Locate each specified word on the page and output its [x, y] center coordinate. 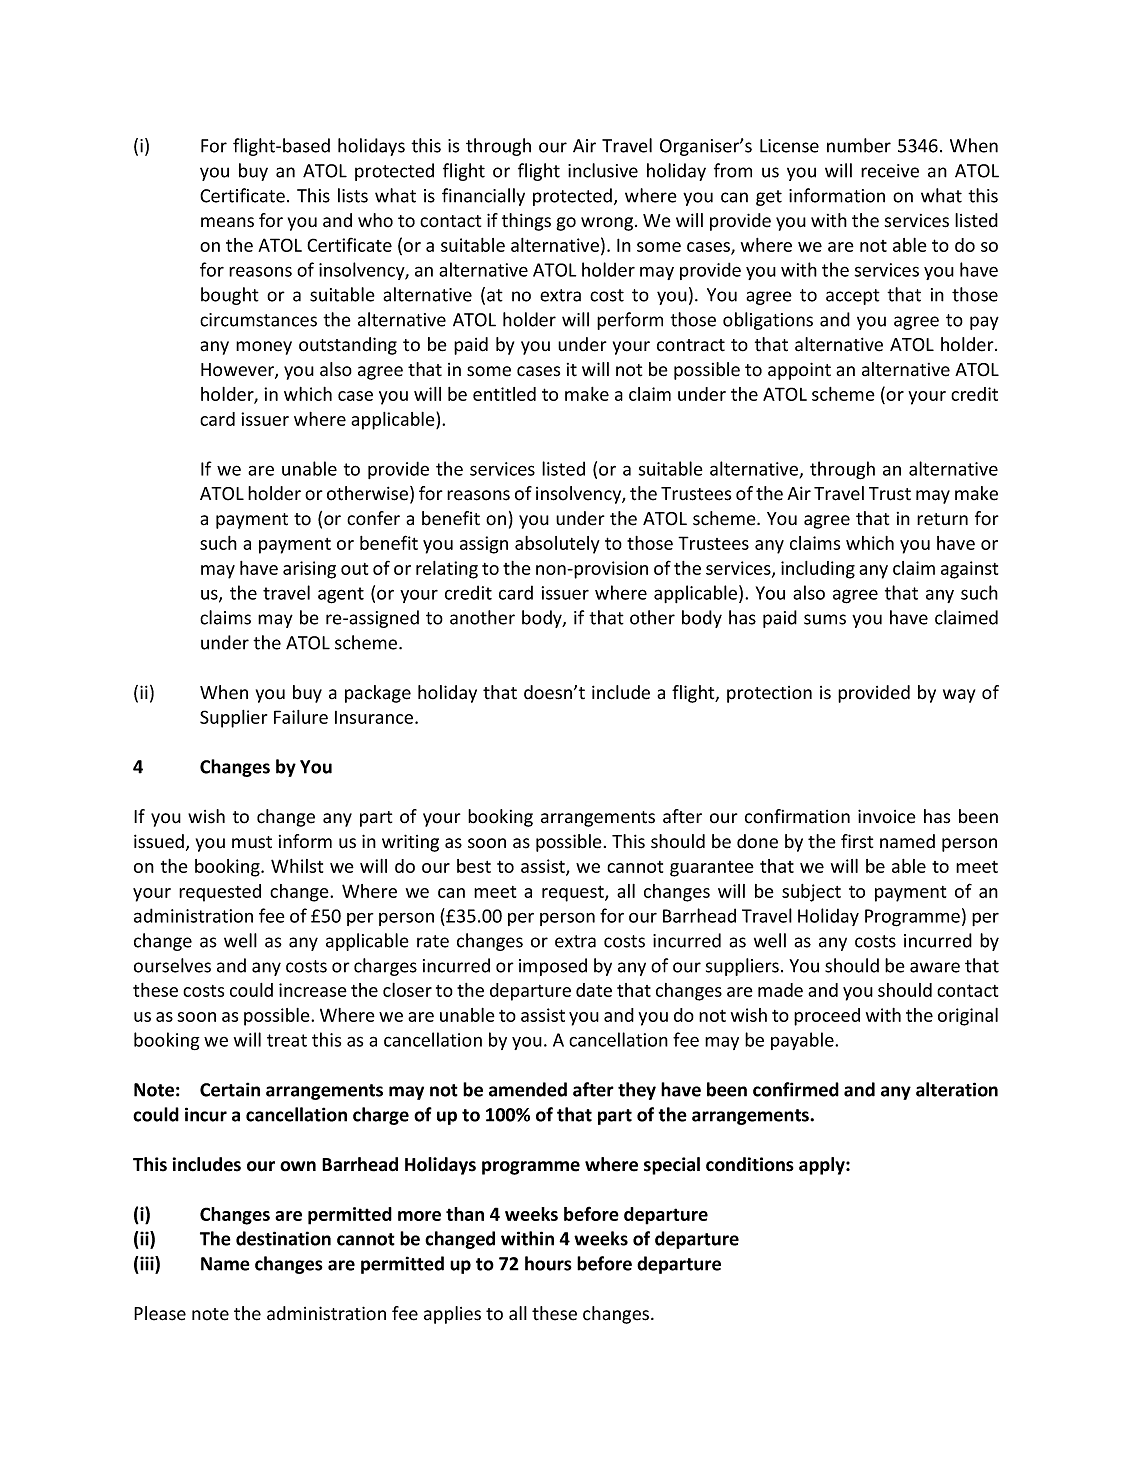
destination [283, 1238]
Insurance [375, 717]
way [959, 696]
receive [890, 171]
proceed [827, 1017]
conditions [750, 1164]
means [227, 222]
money [264, 348]
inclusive [603, 170]
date [594, 990]
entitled [504, 394]
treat [287, 1040]
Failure [301, 717]
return [942, 519]
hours [548, 1263]
